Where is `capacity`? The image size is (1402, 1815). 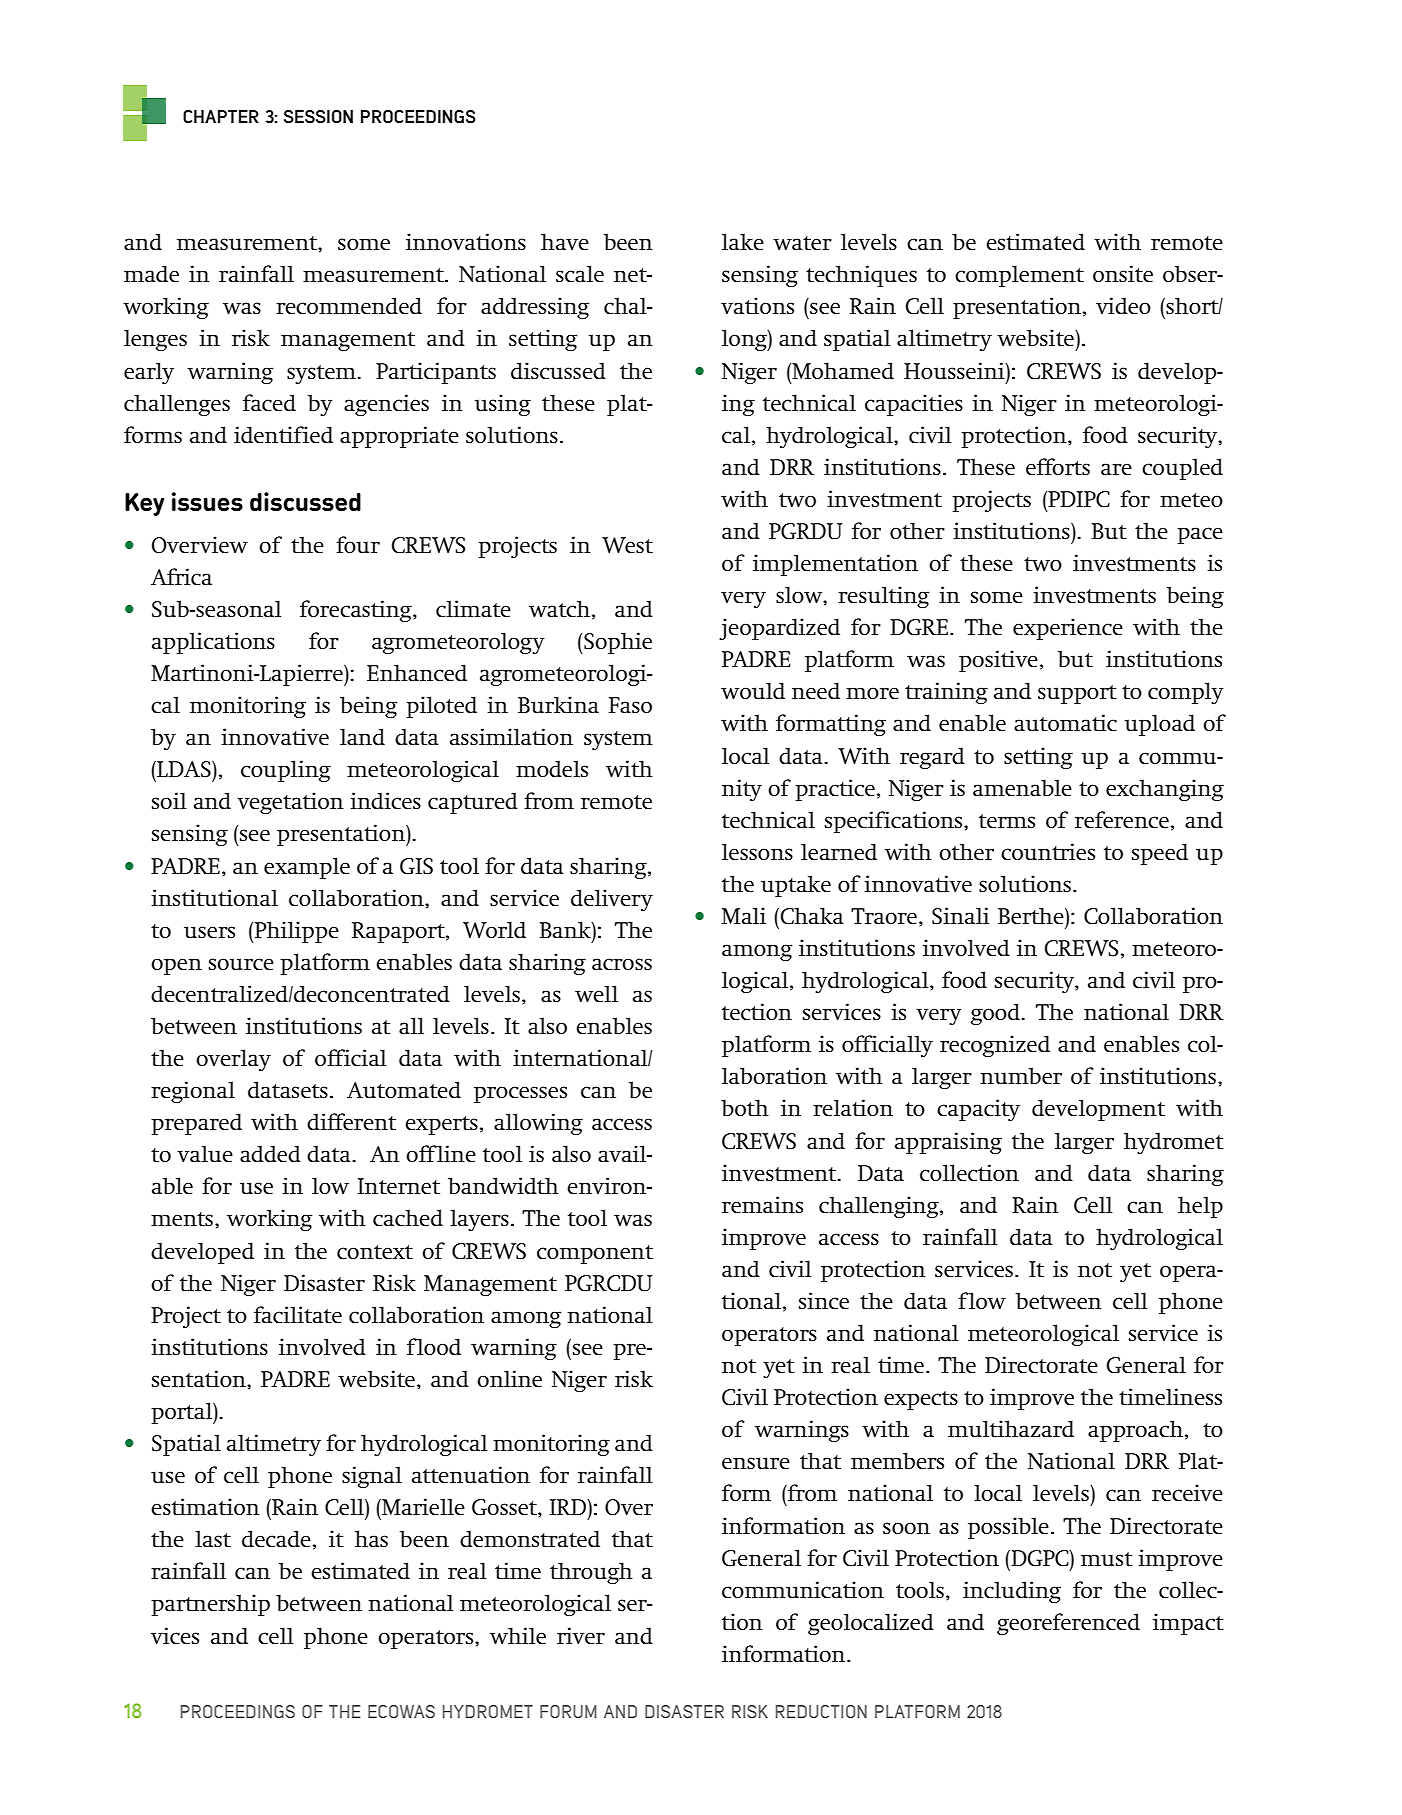 capacity is located at coordinates (978, 1110).
